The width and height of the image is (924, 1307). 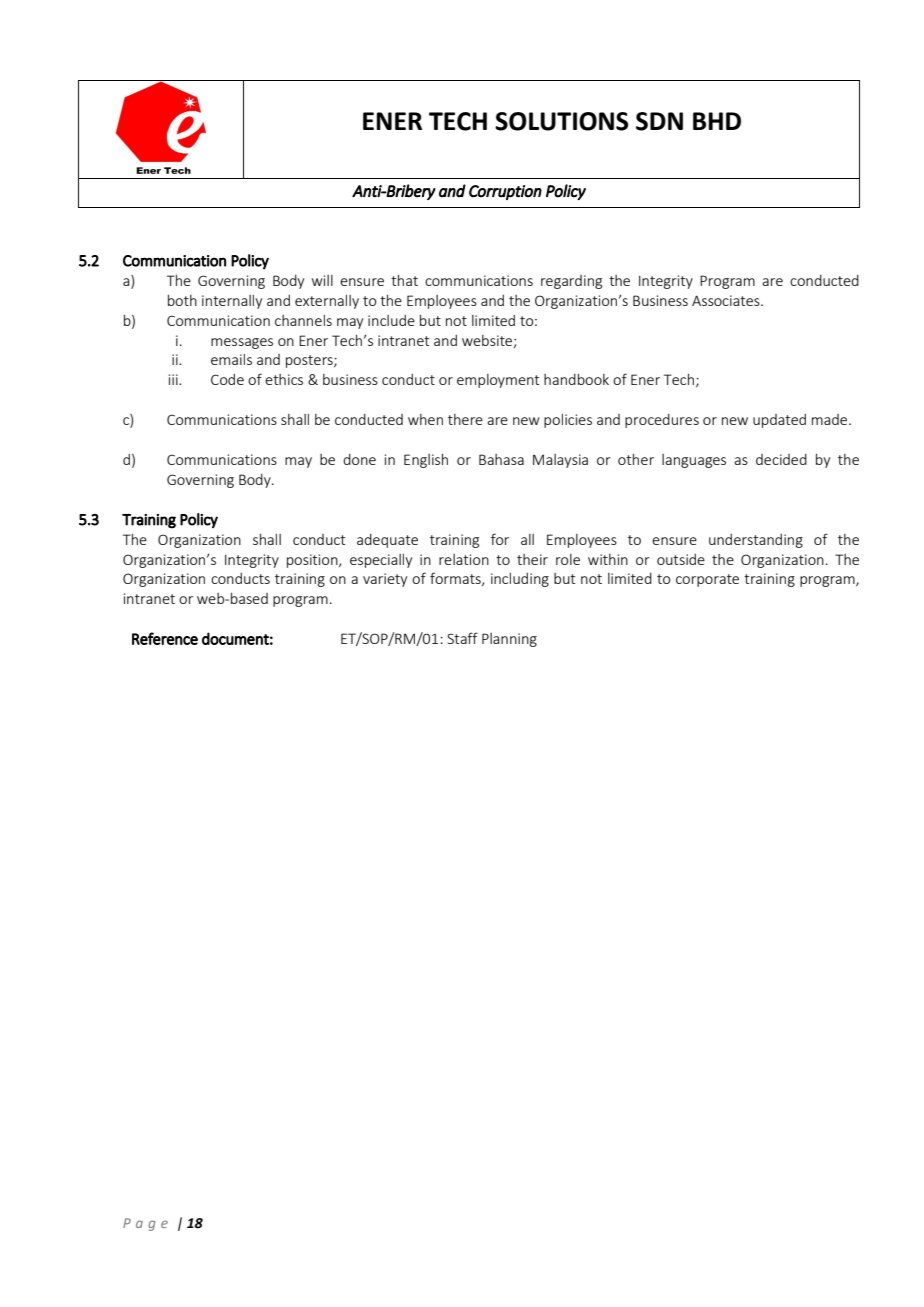 I want to click on will, so click(x=322, y=280).
